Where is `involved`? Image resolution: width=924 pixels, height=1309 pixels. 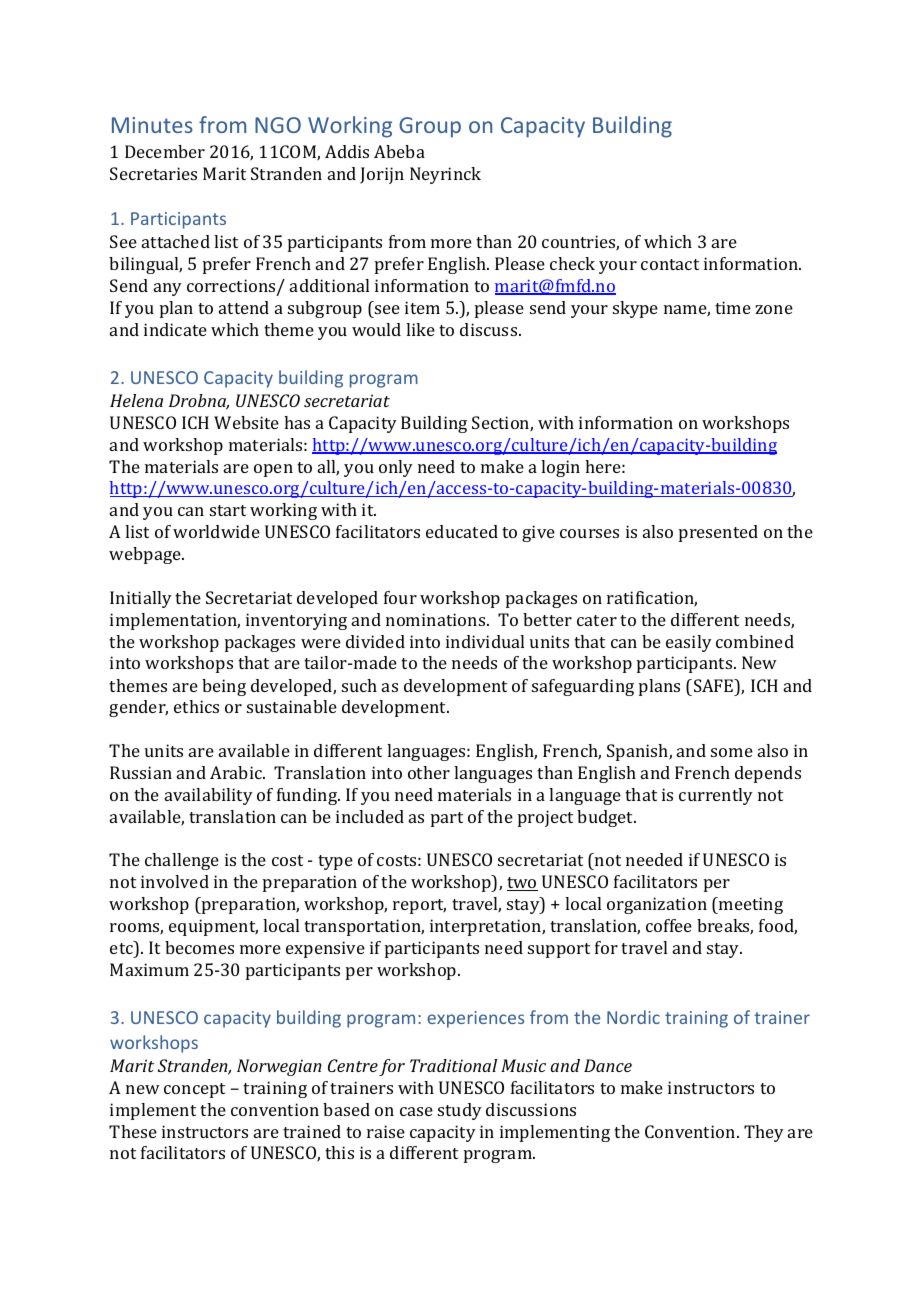 involved is located at coordinates (175, 881).
